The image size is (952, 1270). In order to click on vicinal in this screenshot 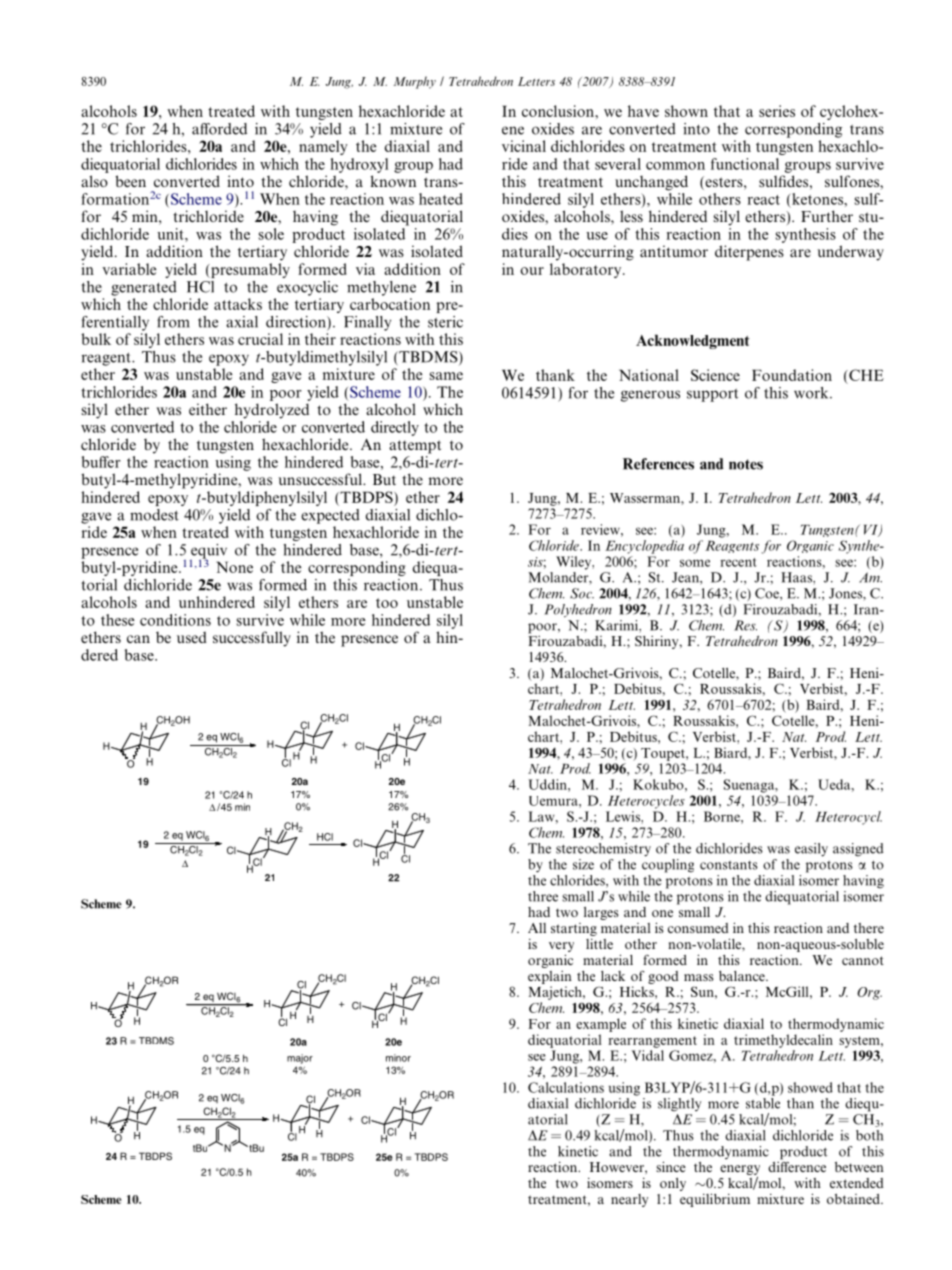, I will do `click(524, 146)`.
